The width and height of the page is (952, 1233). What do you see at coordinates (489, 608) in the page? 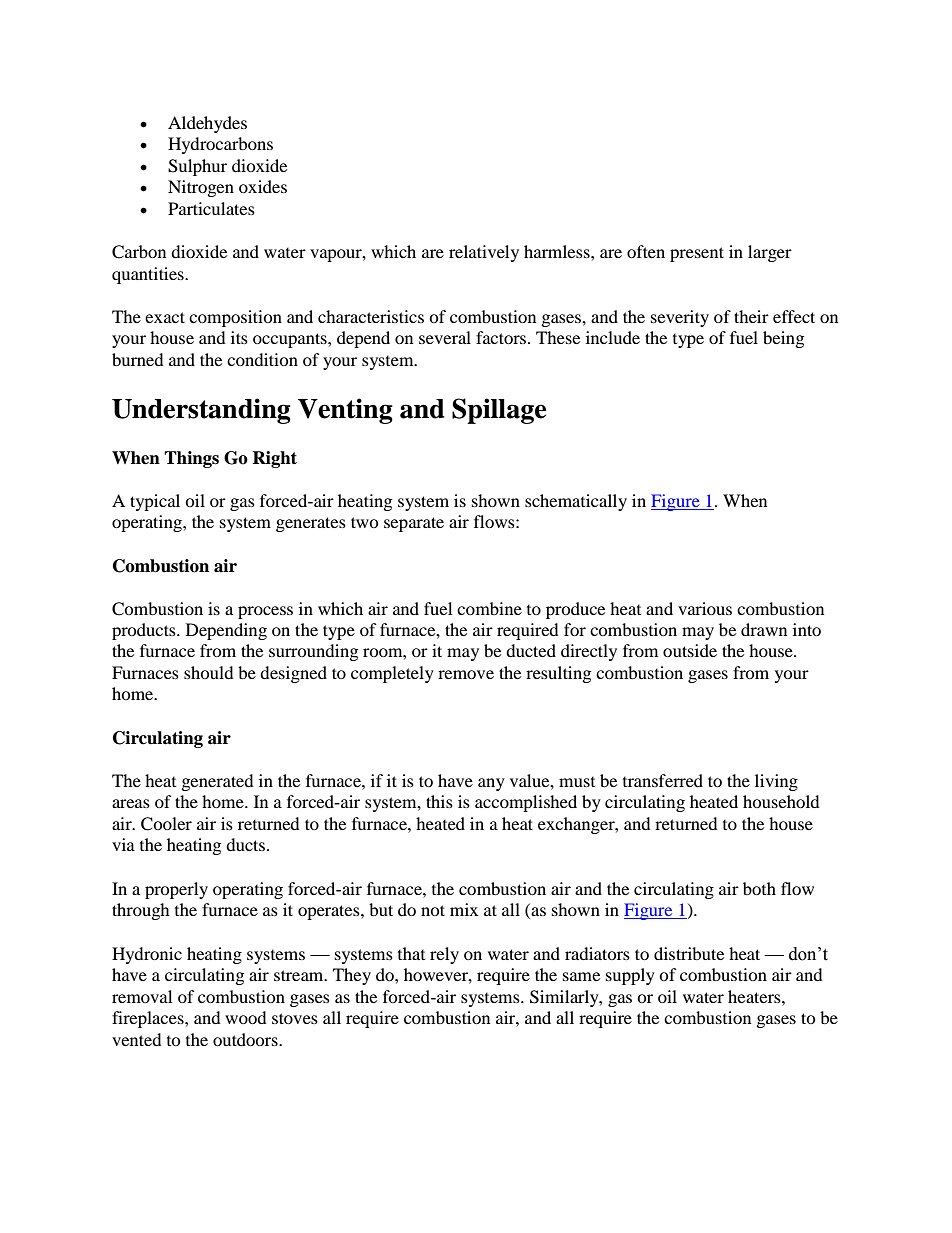
I see `combine` at bounding box center [489, 608].
